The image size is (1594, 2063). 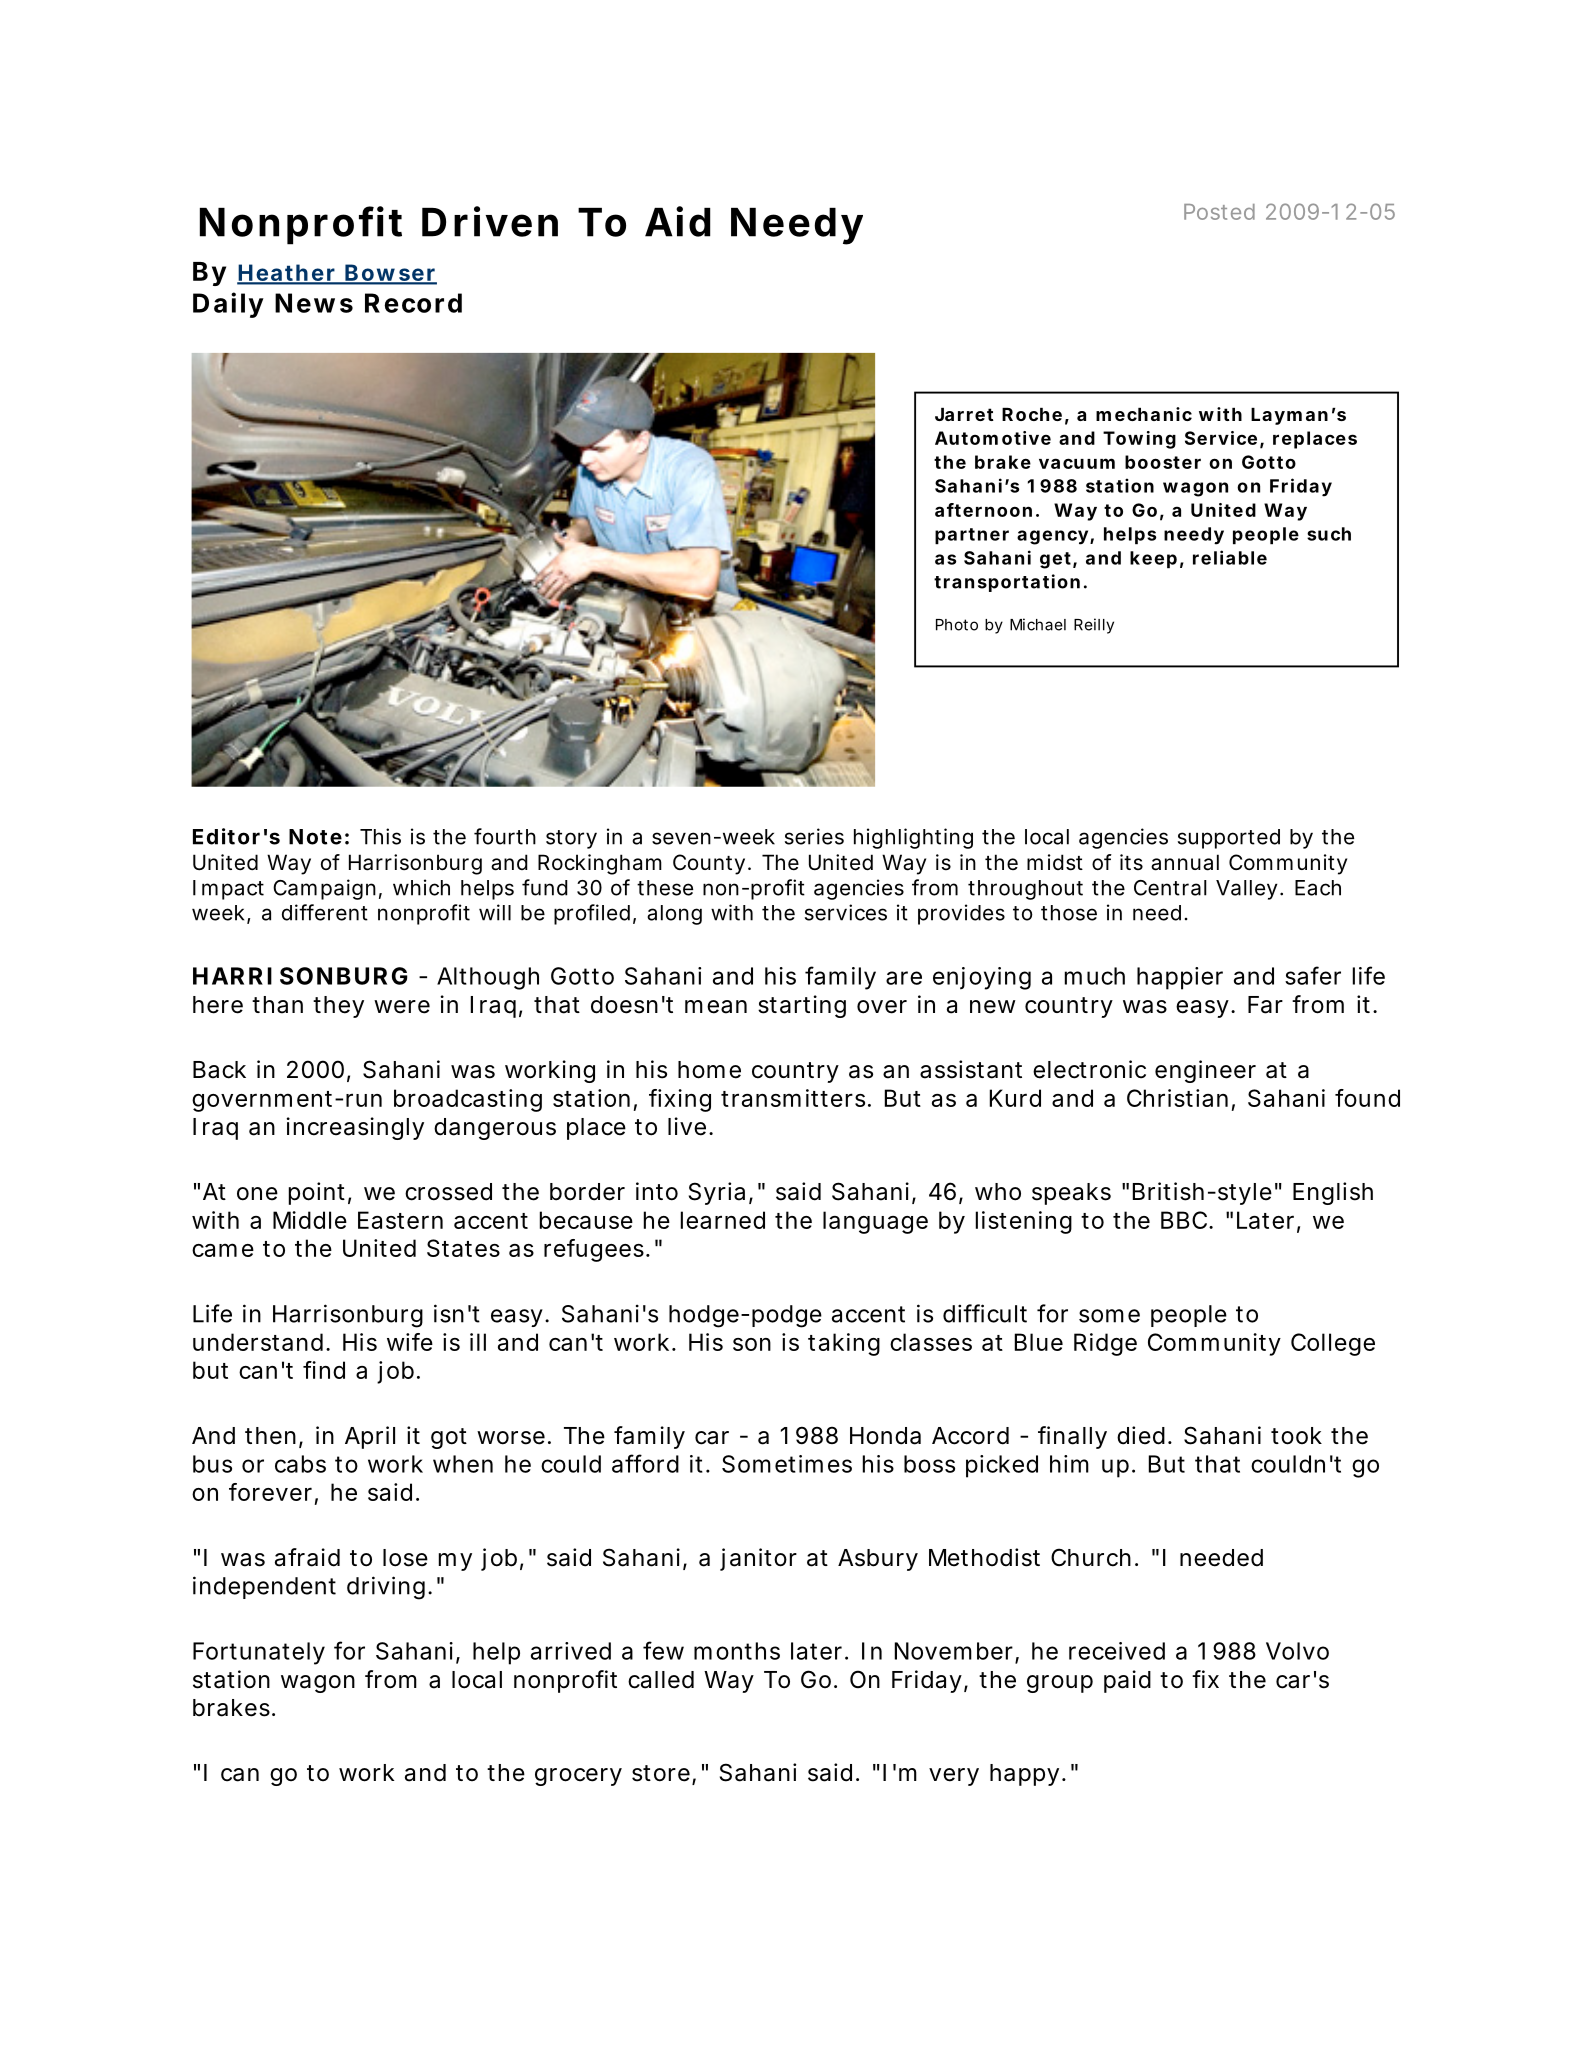 What do you see at coordinates (402, 1007) in the screenshot?
I see `were` at bounding box center [402, 1007].
